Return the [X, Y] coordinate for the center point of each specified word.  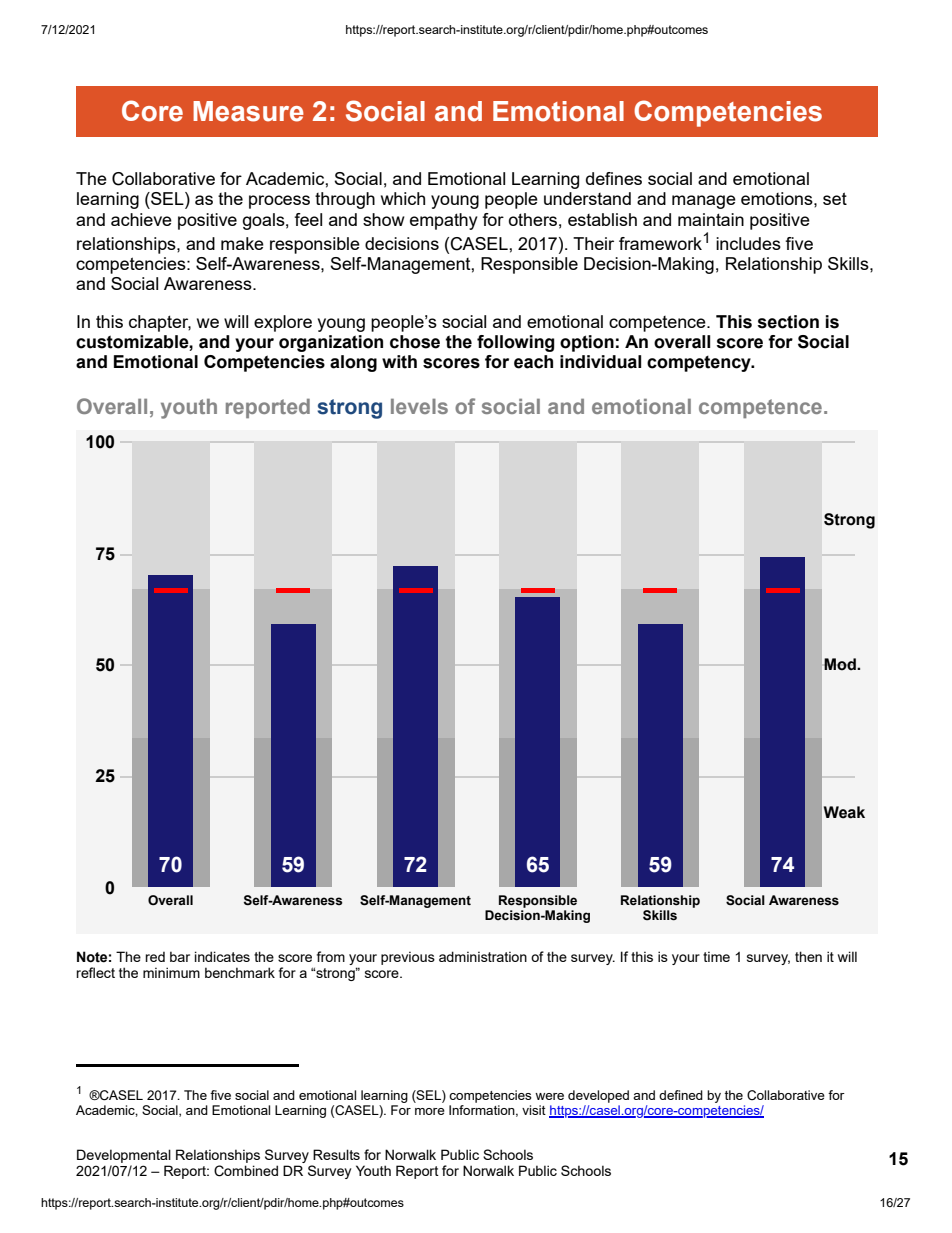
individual [600, 362]
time [716, 956]
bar [180, 956]
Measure [248, 111]
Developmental [124, 1156]
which [403, 198]
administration [483, 956]
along [353, 363]
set [835, 198]
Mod [841, 664]
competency [700, 364]
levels [419, 406]
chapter [160, 323]
